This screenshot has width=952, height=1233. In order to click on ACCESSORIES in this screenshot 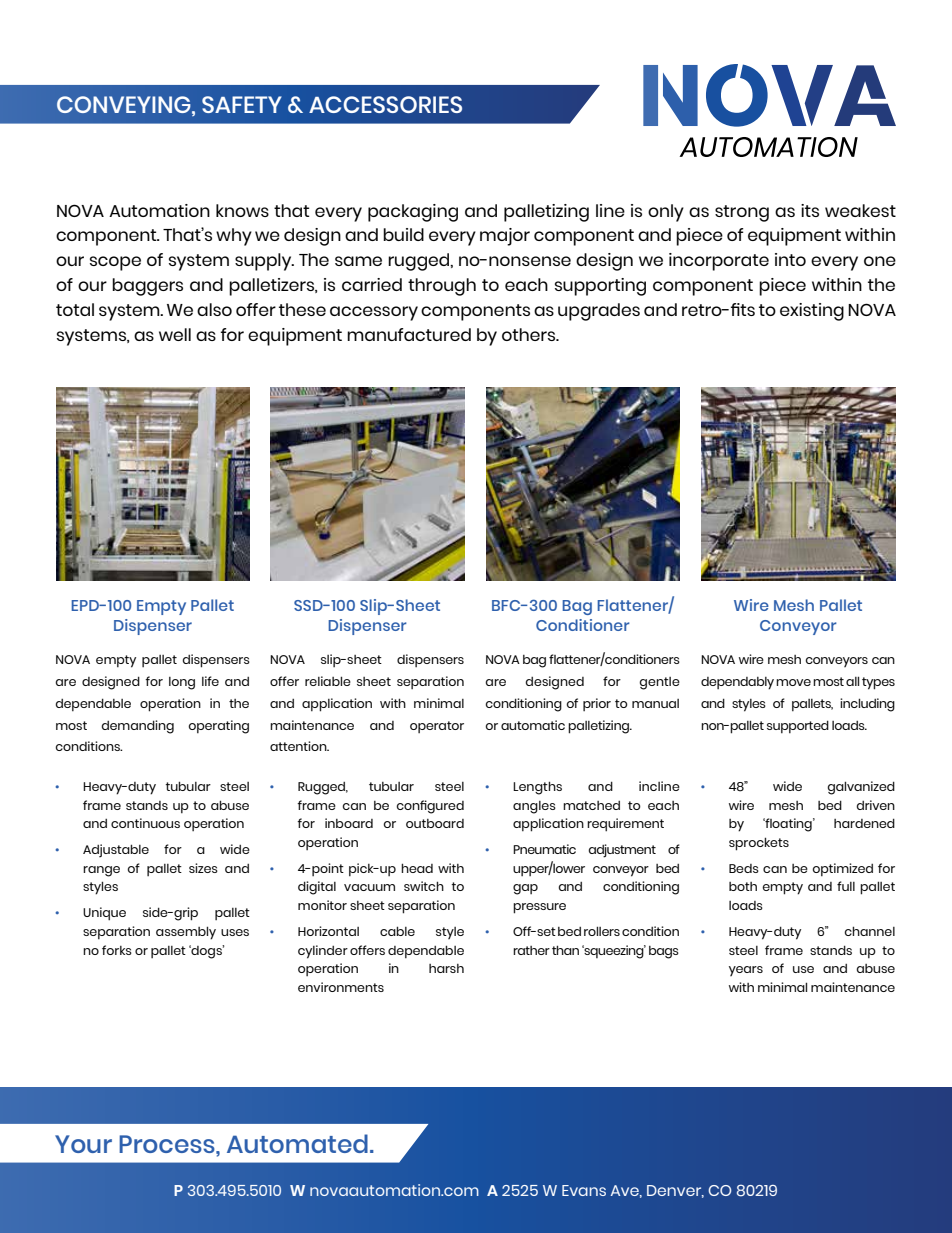, I will do `click(385, 104)`.
